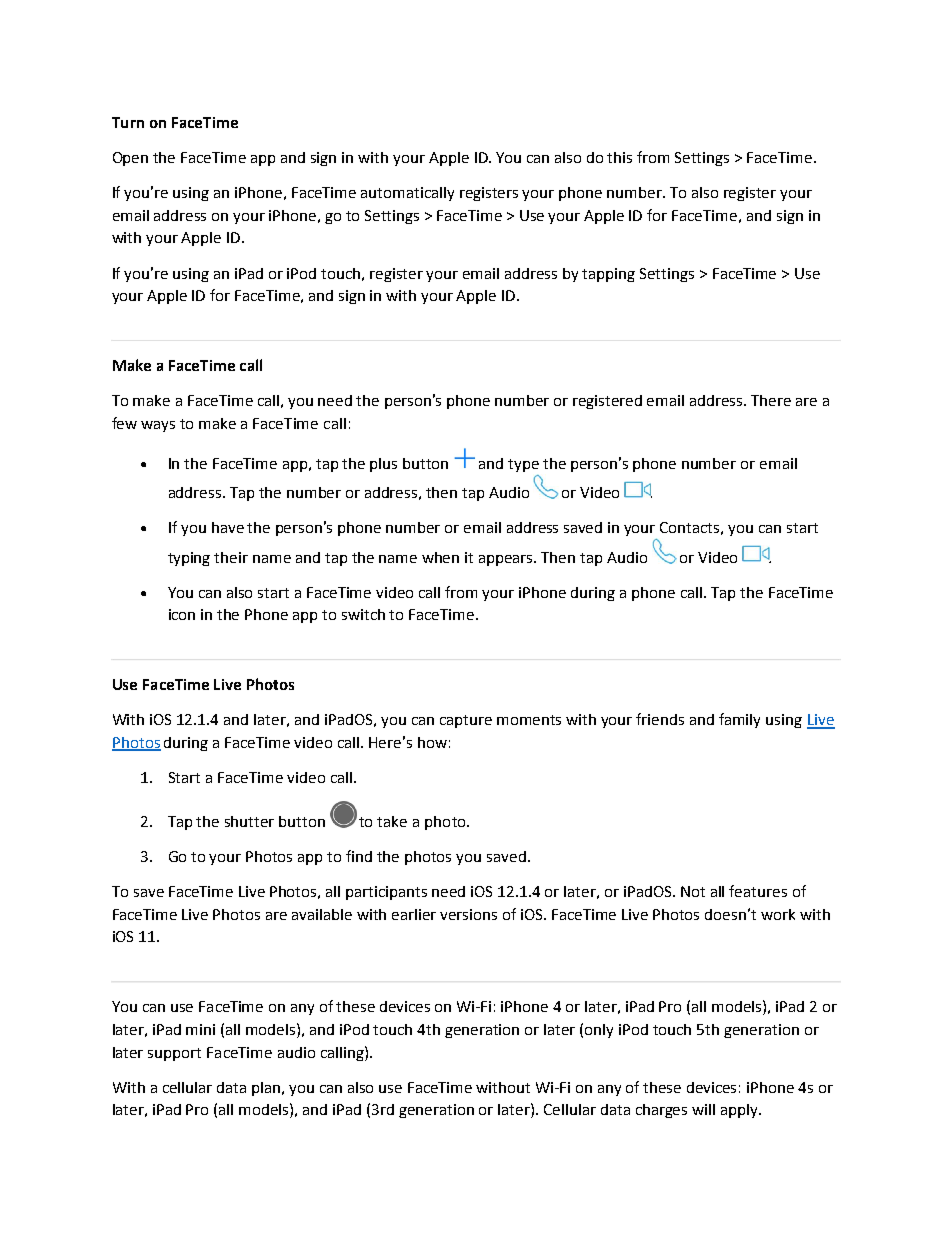 The image size is (952, 1233). I want to click on support, so click(174, 1054).
